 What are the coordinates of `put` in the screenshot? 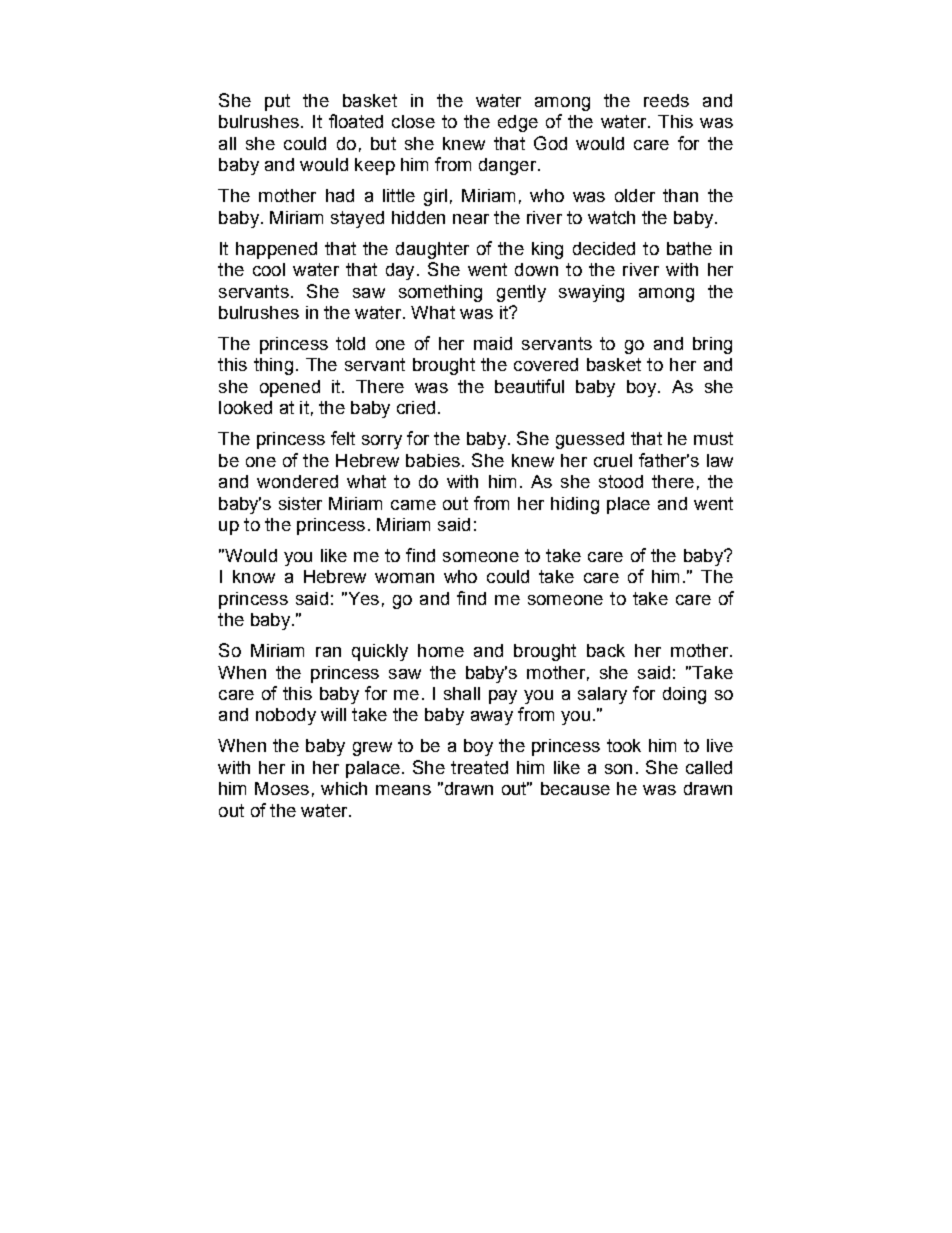 It's located at (277, 102).
